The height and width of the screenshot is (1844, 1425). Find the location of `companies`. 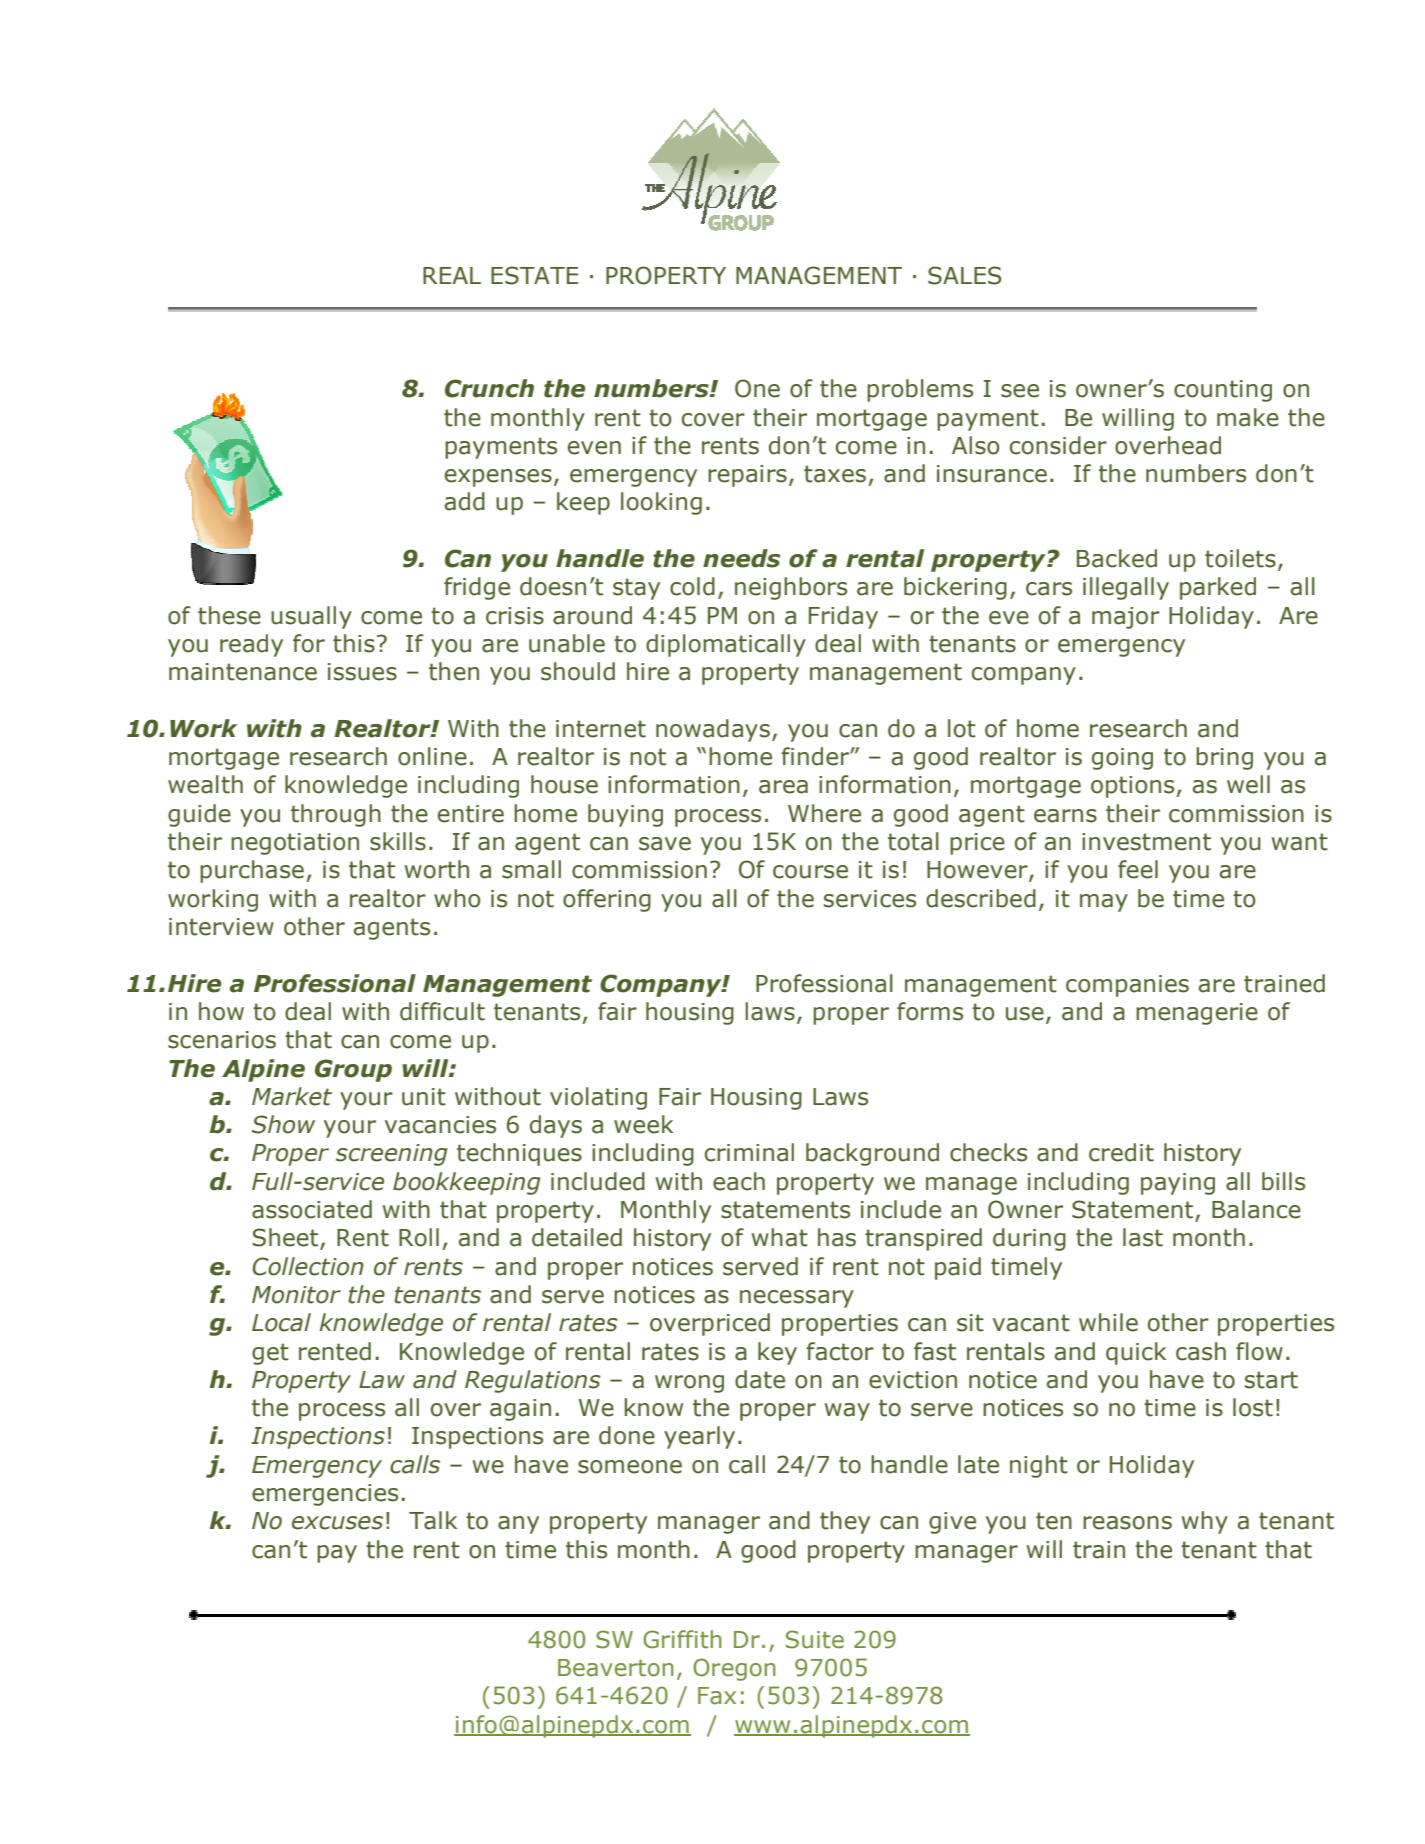

companies is located at coordinates (1127, 986).
